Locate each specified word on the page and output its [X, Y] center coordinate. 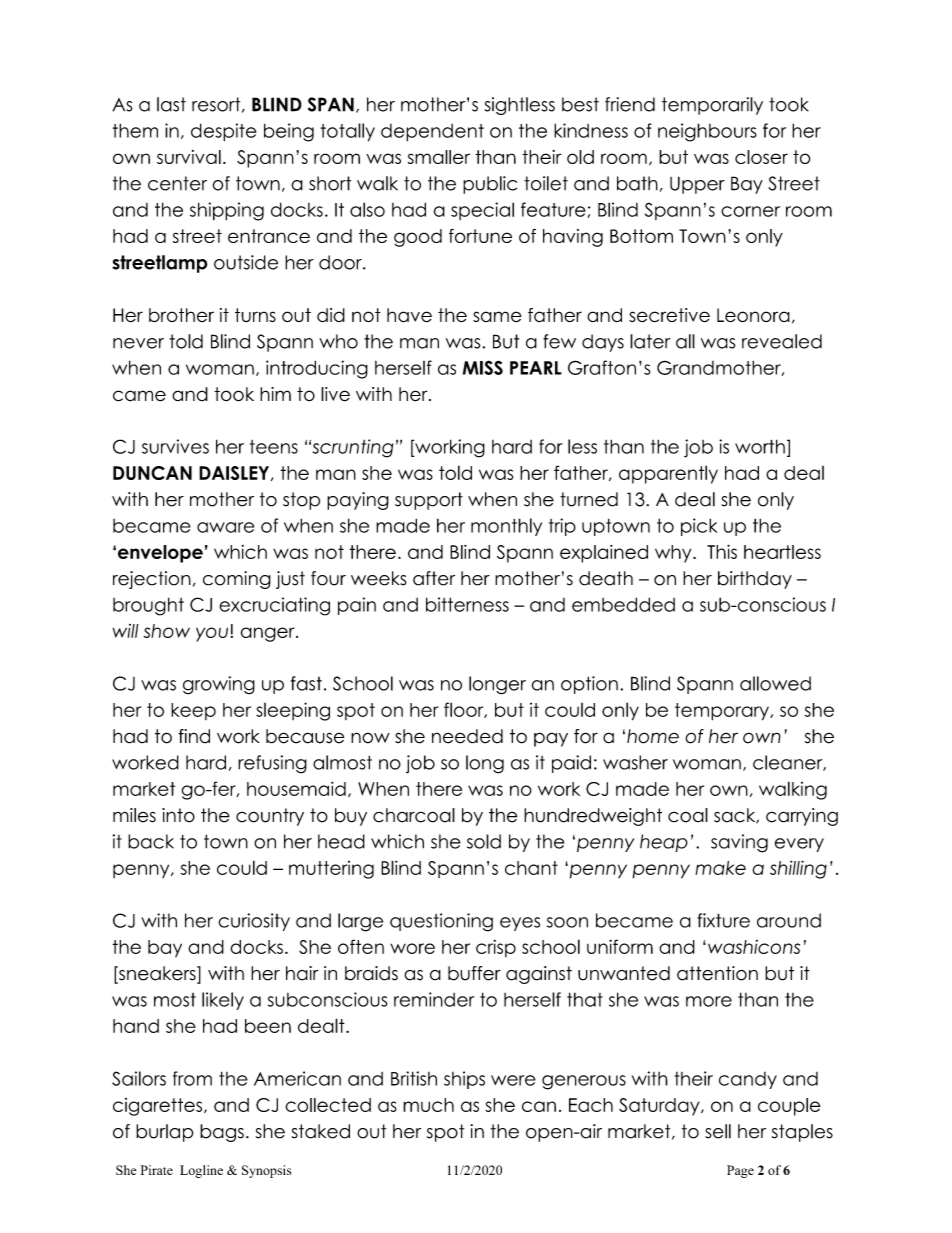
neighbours [707, 132]
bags [222, 1133]
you [212, 634]
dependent [432, 132]
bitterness [467, 604]
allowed [775, 683]
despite [223, 132]
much [428, 1105]
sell [718, 1131]
